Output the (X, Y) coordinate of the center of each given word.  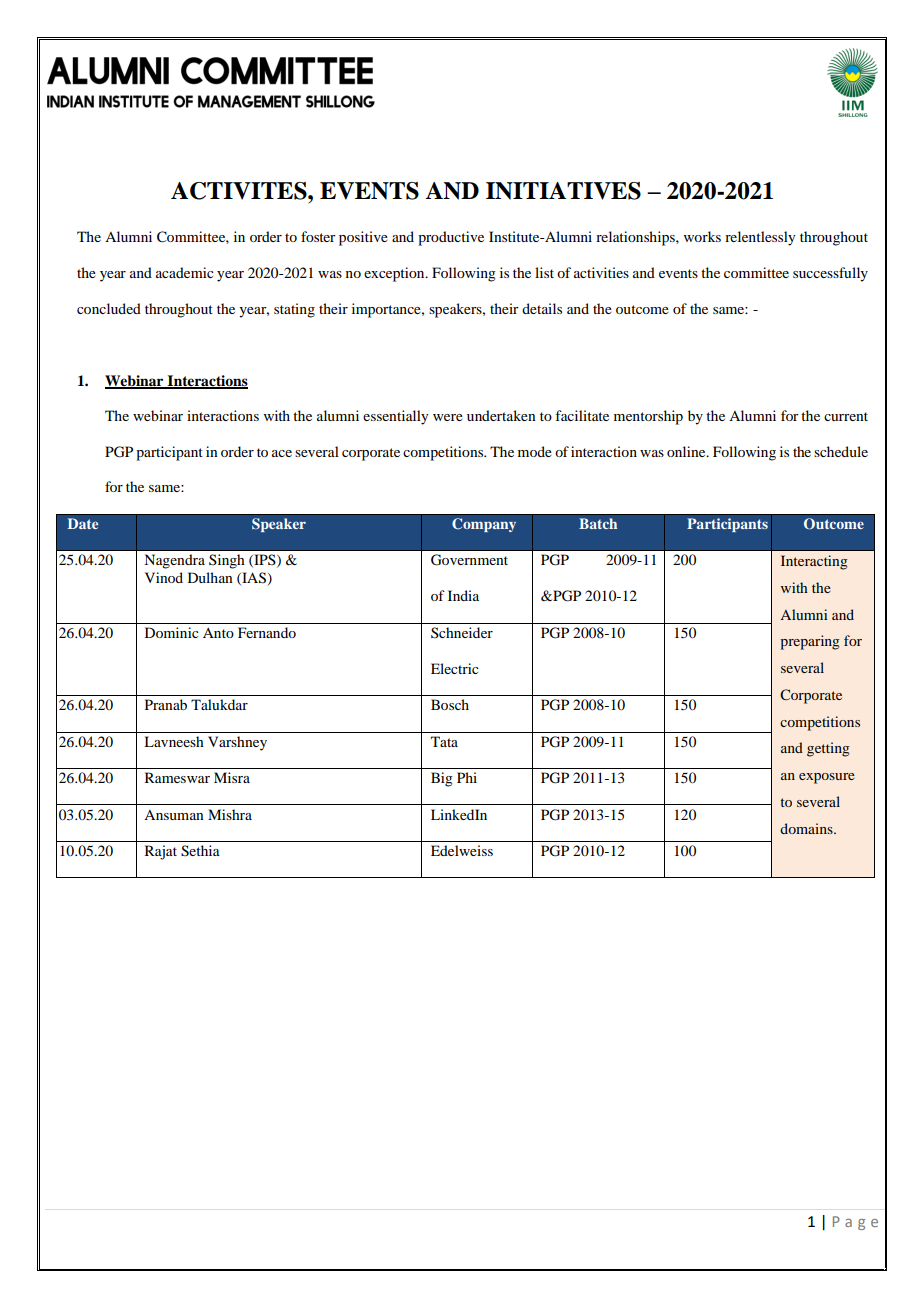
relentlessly (760, 238)
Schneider (462, 632)
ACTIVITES (240, 191)
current (846, 416)
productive (451, 238)
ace (282, 453)
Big (442, 779)
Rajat (161, 852)
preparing (810, 642)
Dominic (172, 632)
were (448, 417)
